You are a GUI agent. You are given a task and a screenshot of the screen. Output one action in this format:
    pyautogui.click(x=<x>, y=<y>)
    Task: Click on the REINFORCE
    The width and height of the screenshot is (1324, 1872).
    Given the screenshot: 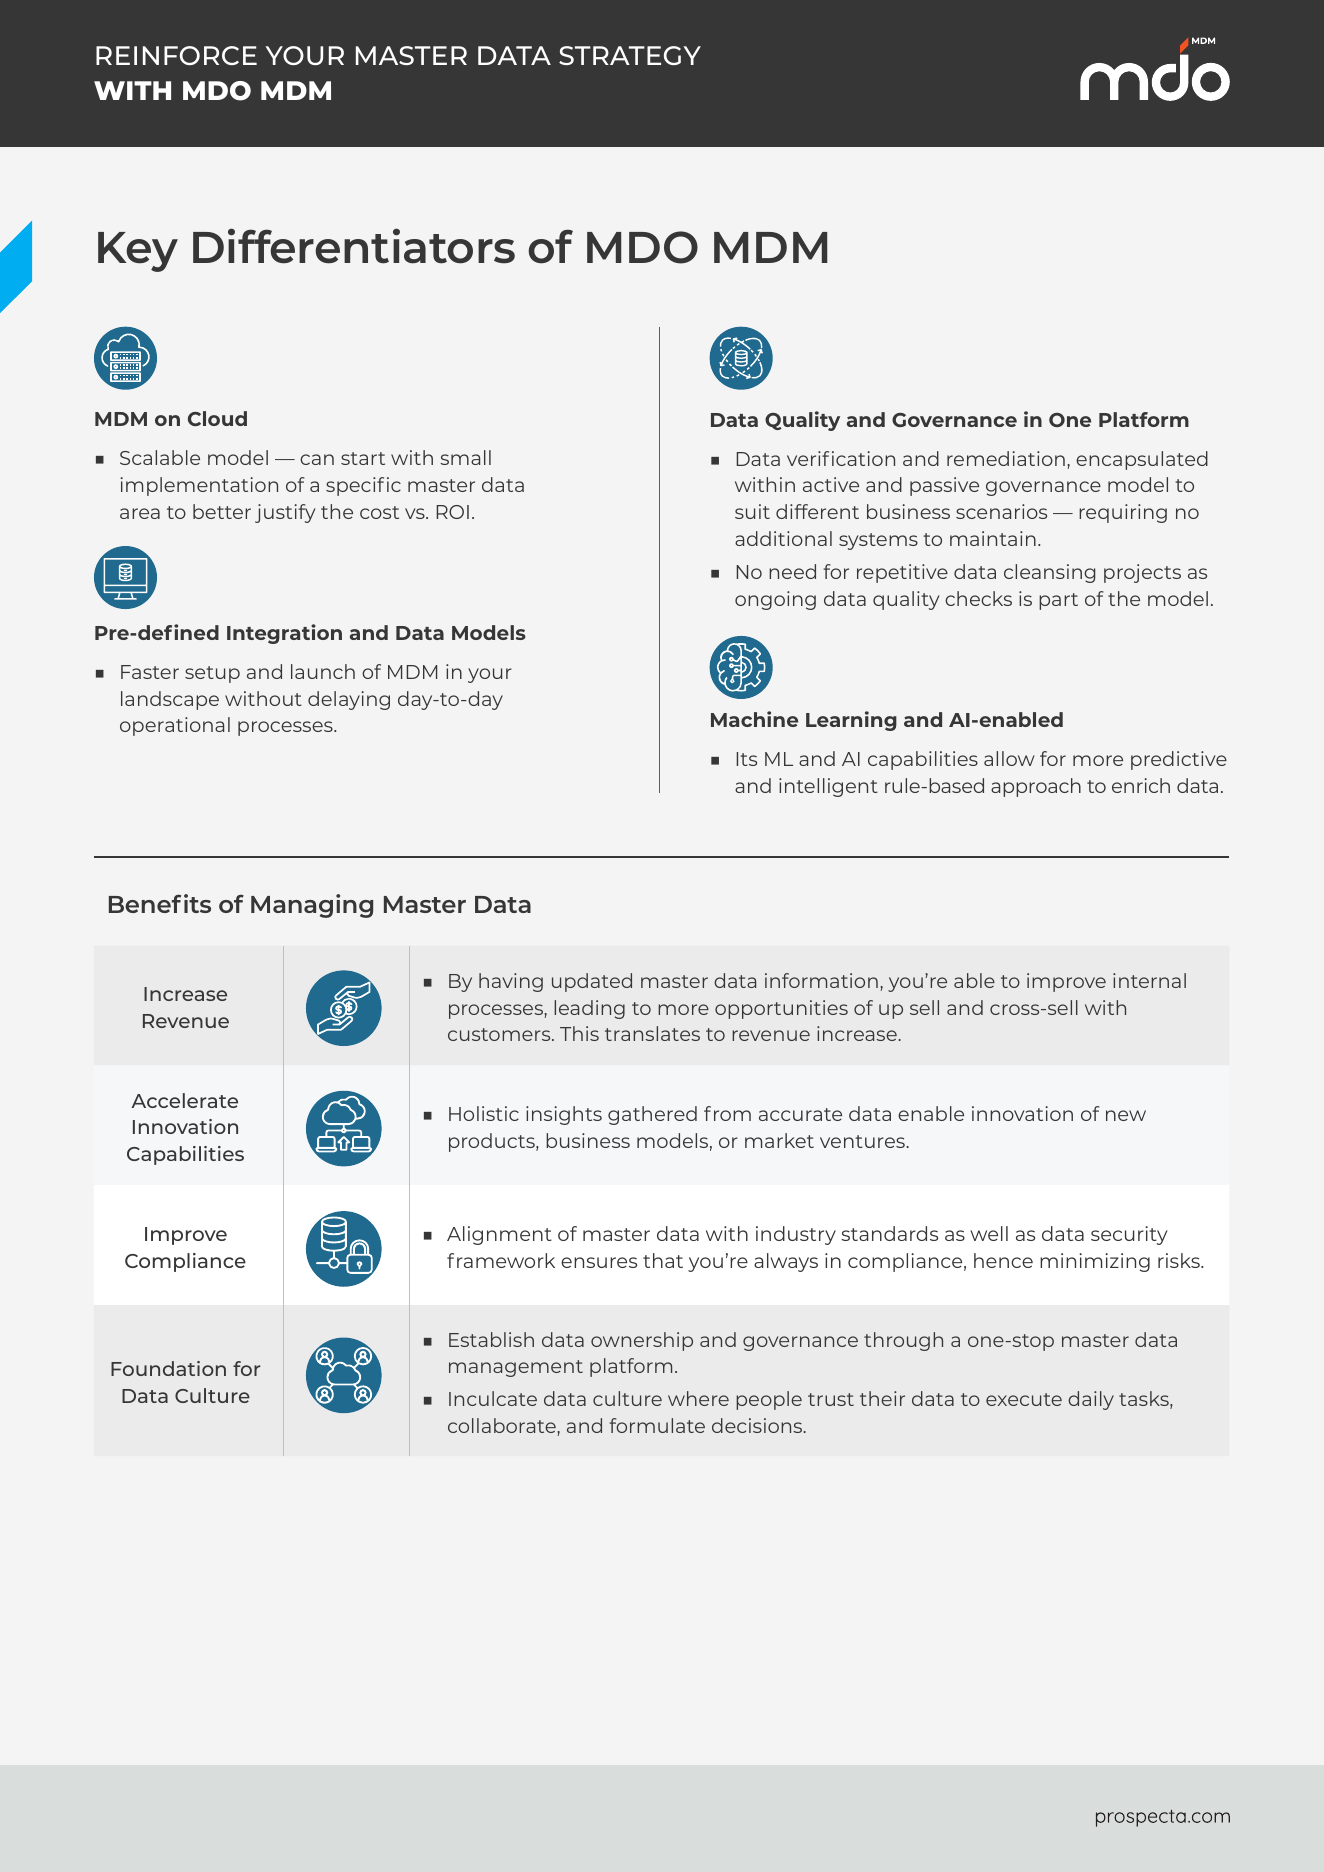 What is the action you would take?
    pyautogui.click(x=176, y=55)
